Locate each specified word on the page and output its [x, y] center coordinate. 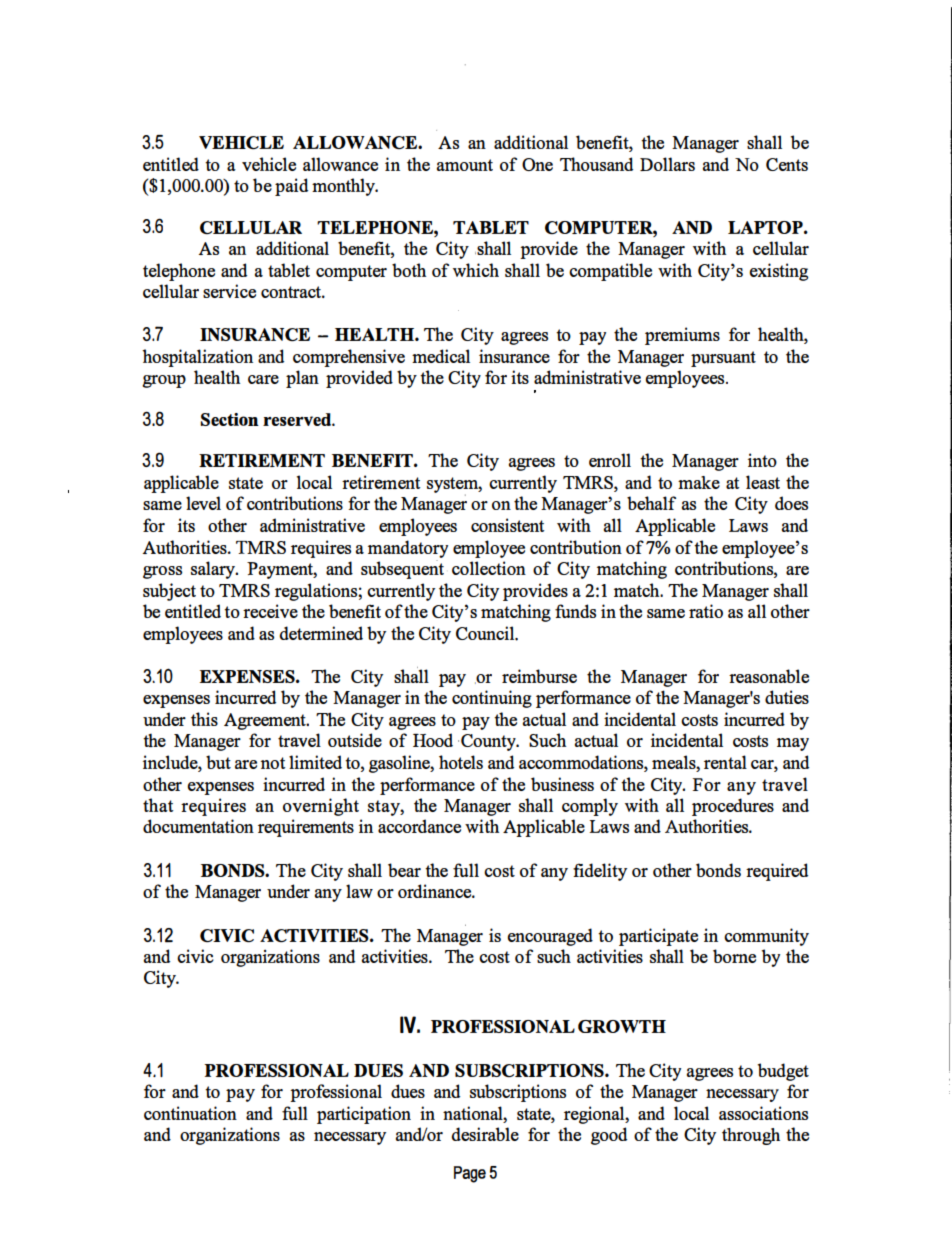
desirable [485, 1134]
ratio [706, 611]
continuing [492, 699]
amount [464, 165]
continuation [190, 1113]
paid [291, 187]
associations [763, 1113]
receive [270, 611]
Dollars [667, 164]
